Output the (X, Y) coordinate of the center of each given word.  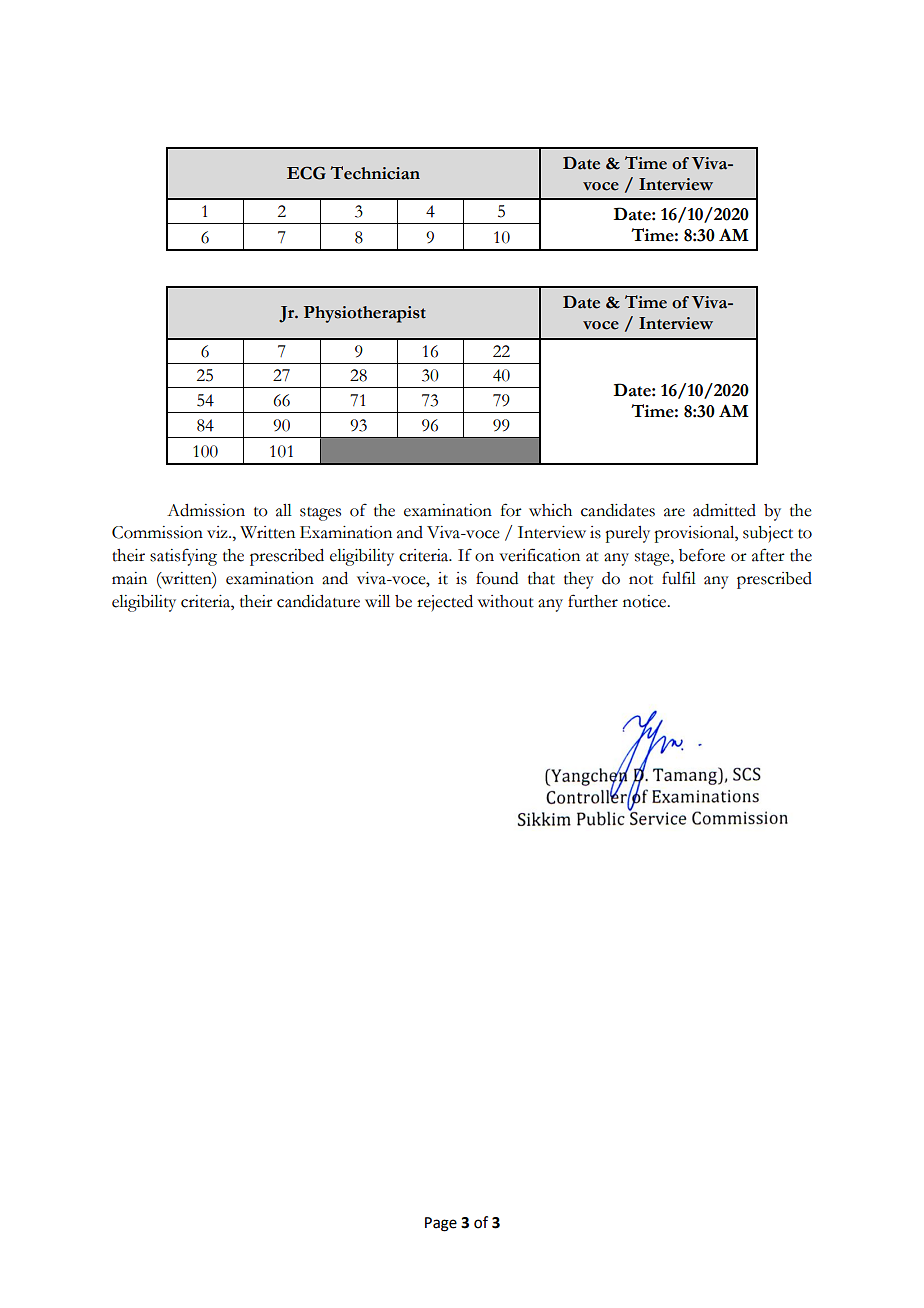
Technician (375, 173)
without (506, 601)
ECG (306, 173)
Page (441, 1224)
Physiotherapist (365, 314)
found (497, 578)
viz (218, 532)
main (129, 578)
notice (646, 601)
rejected (445, 603)
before (702, 555)
